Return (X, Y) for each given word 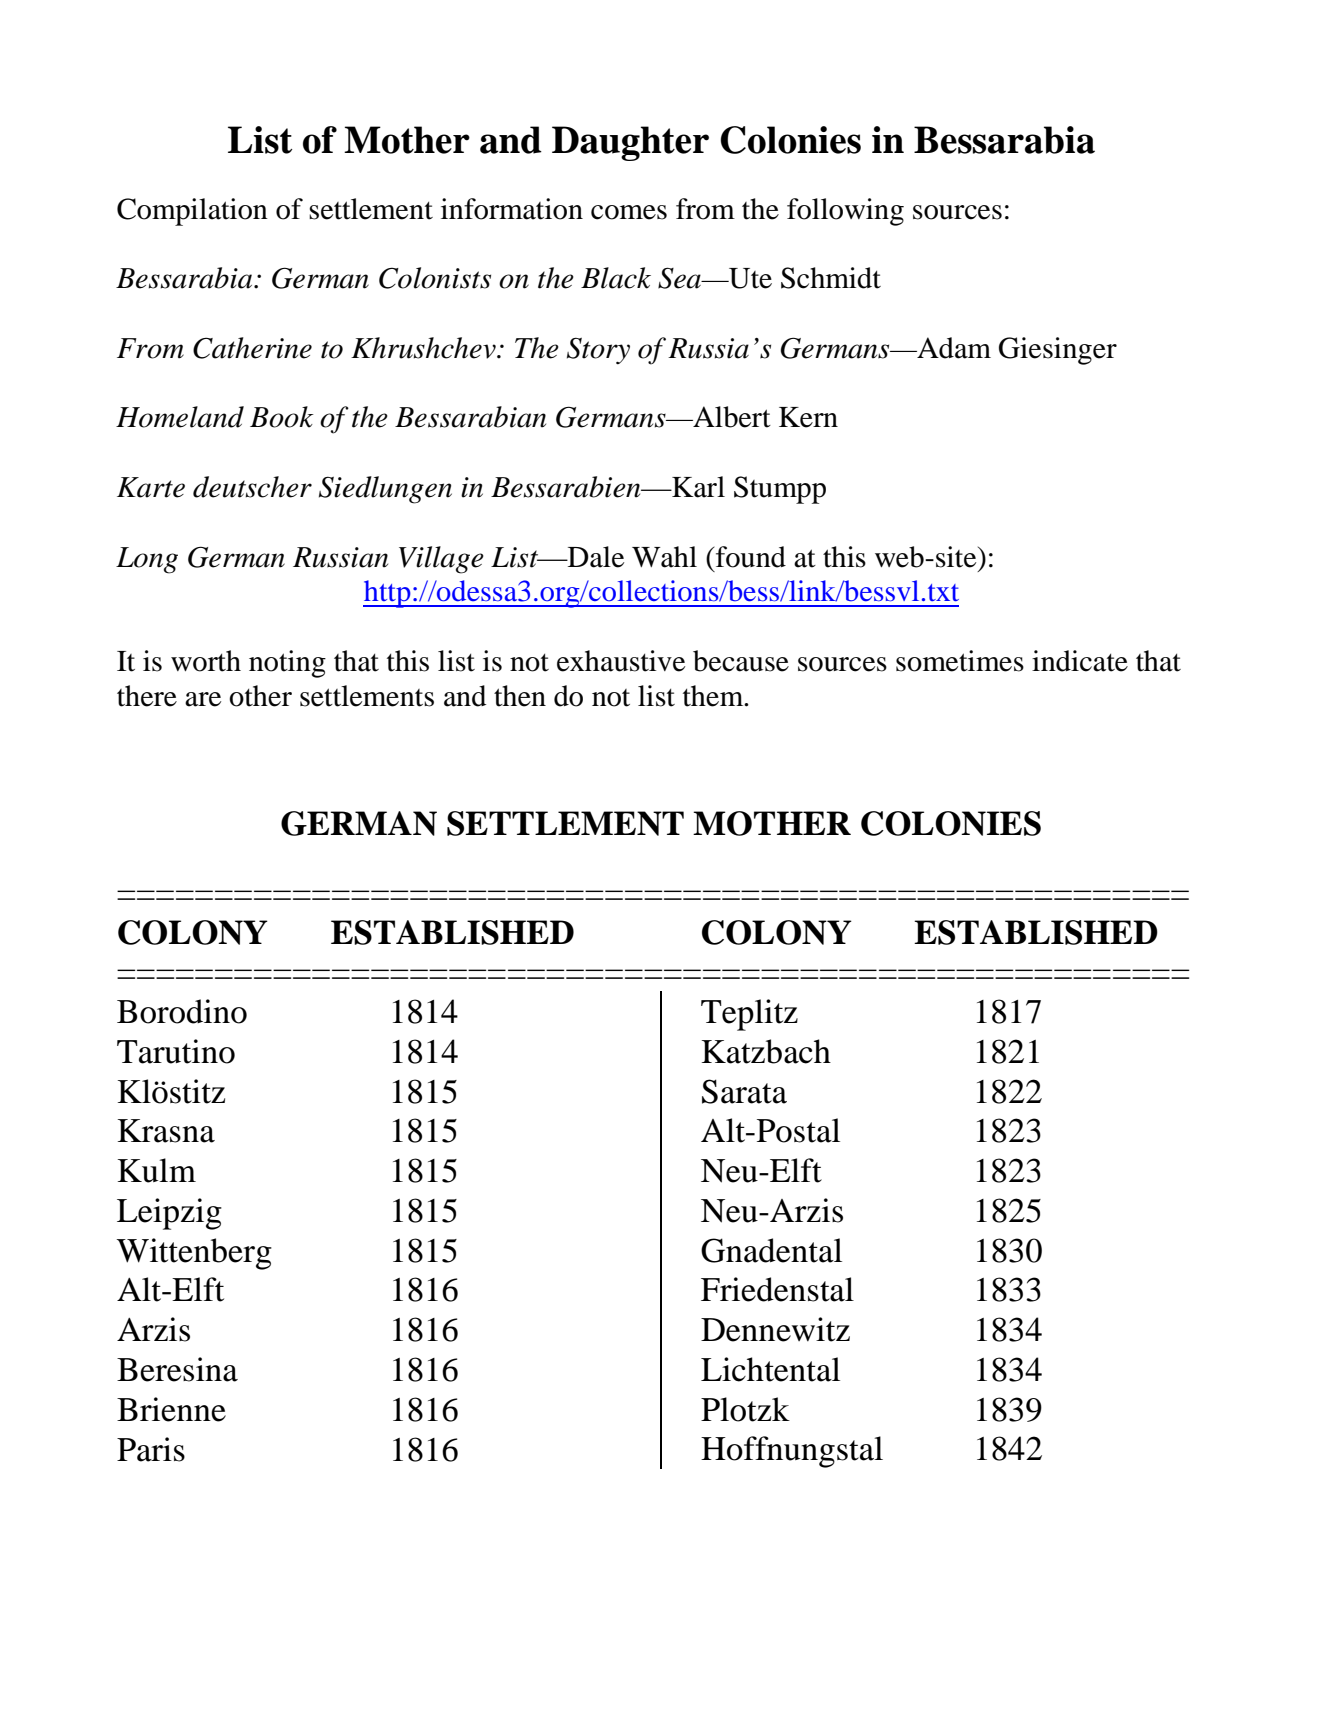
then (520, 696)
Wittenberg (194, 1254)
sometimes (960, 661)
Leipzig (169, 1214)
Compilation (192, 212)
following (845, 212)
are (203, 699)
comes (629, 212)
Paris (151, 1449)
